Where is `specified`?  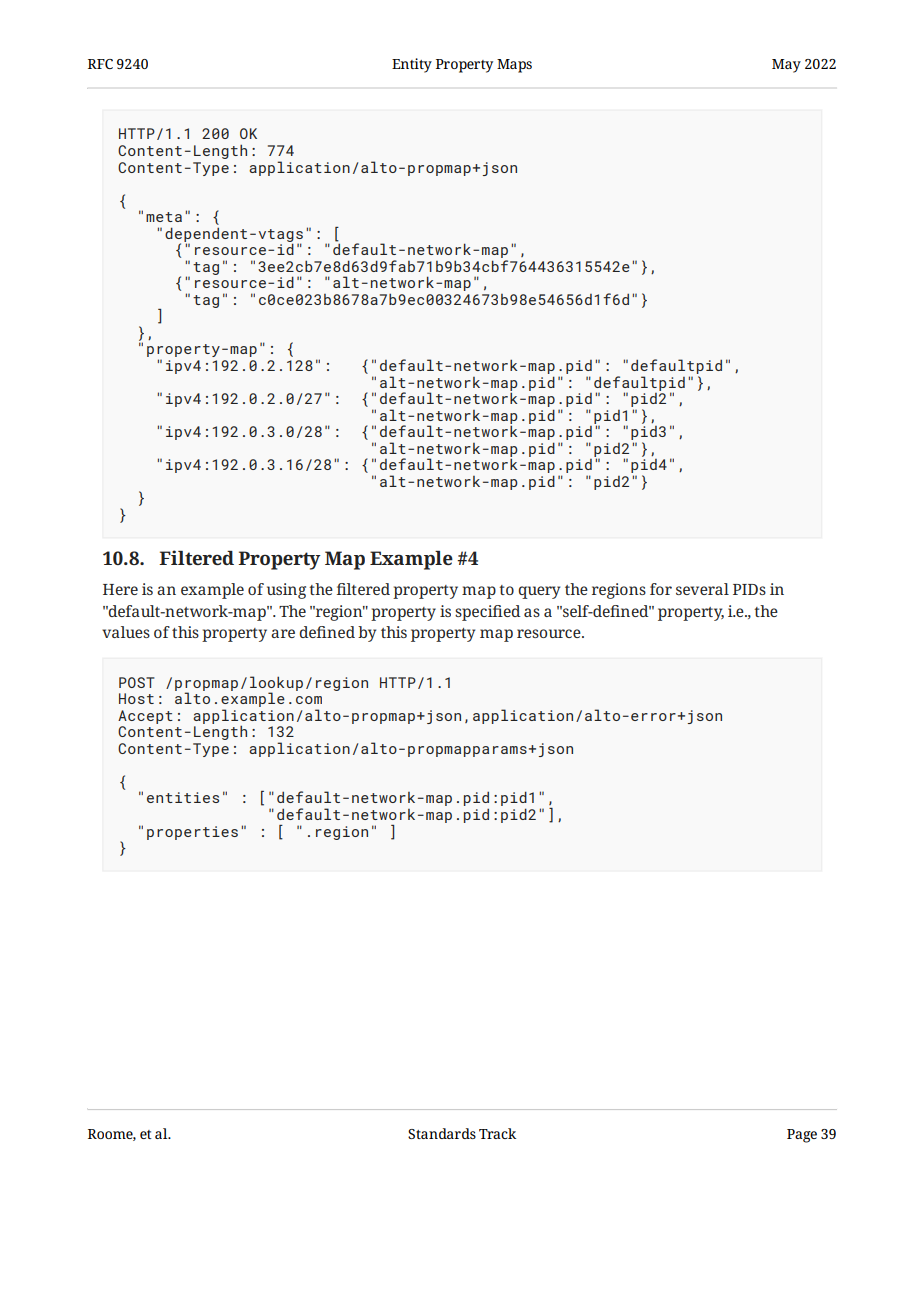 specified is located at coordinates (487, 613).
